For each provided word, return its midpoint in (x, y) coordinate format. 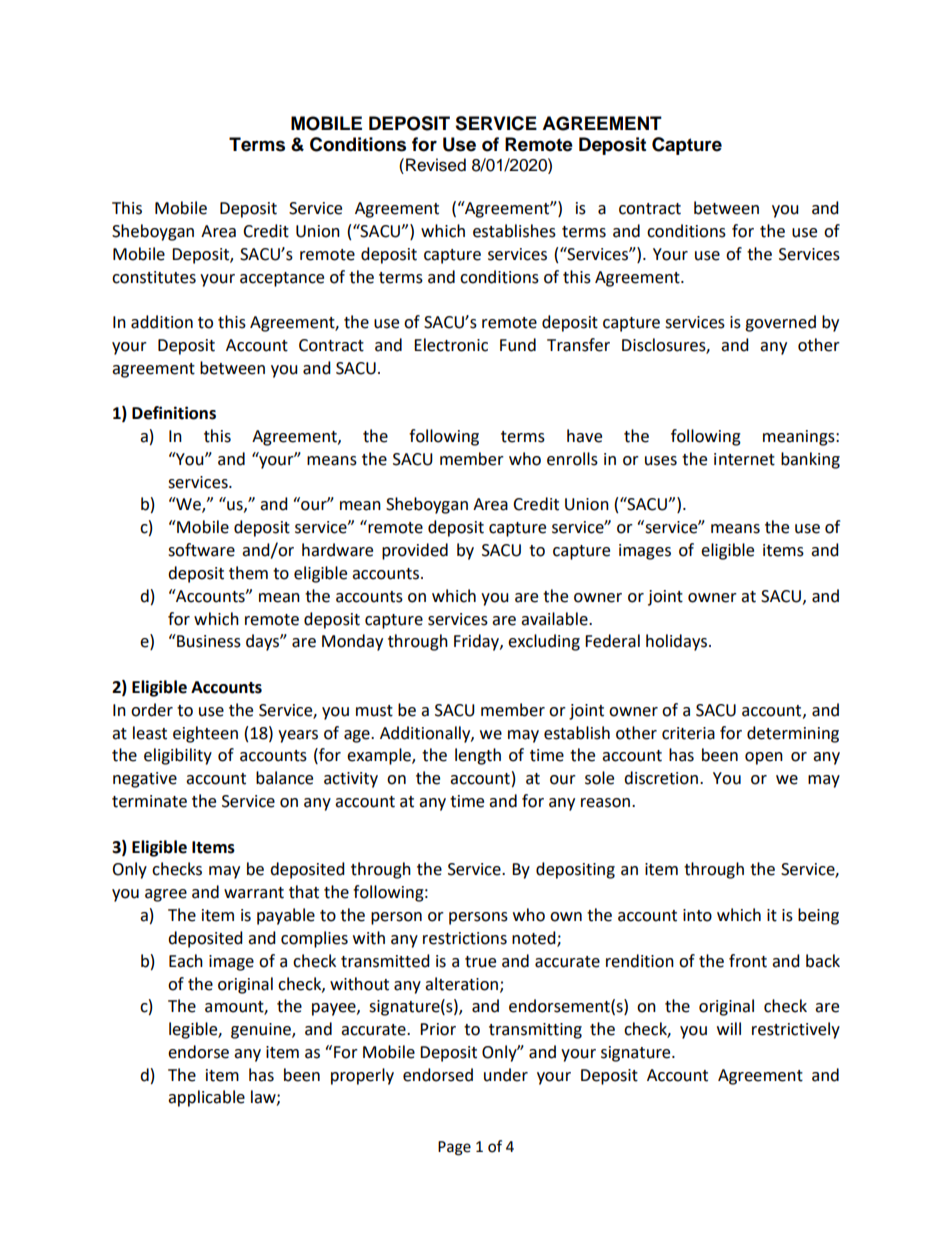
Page (454, 1148)
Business (208, 641)
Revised (436, 165)
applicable (206, 1098)
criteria (688, 733)
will (729, 1028)
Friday (477, 642)
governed (780, 323)
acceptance (282, 279)
